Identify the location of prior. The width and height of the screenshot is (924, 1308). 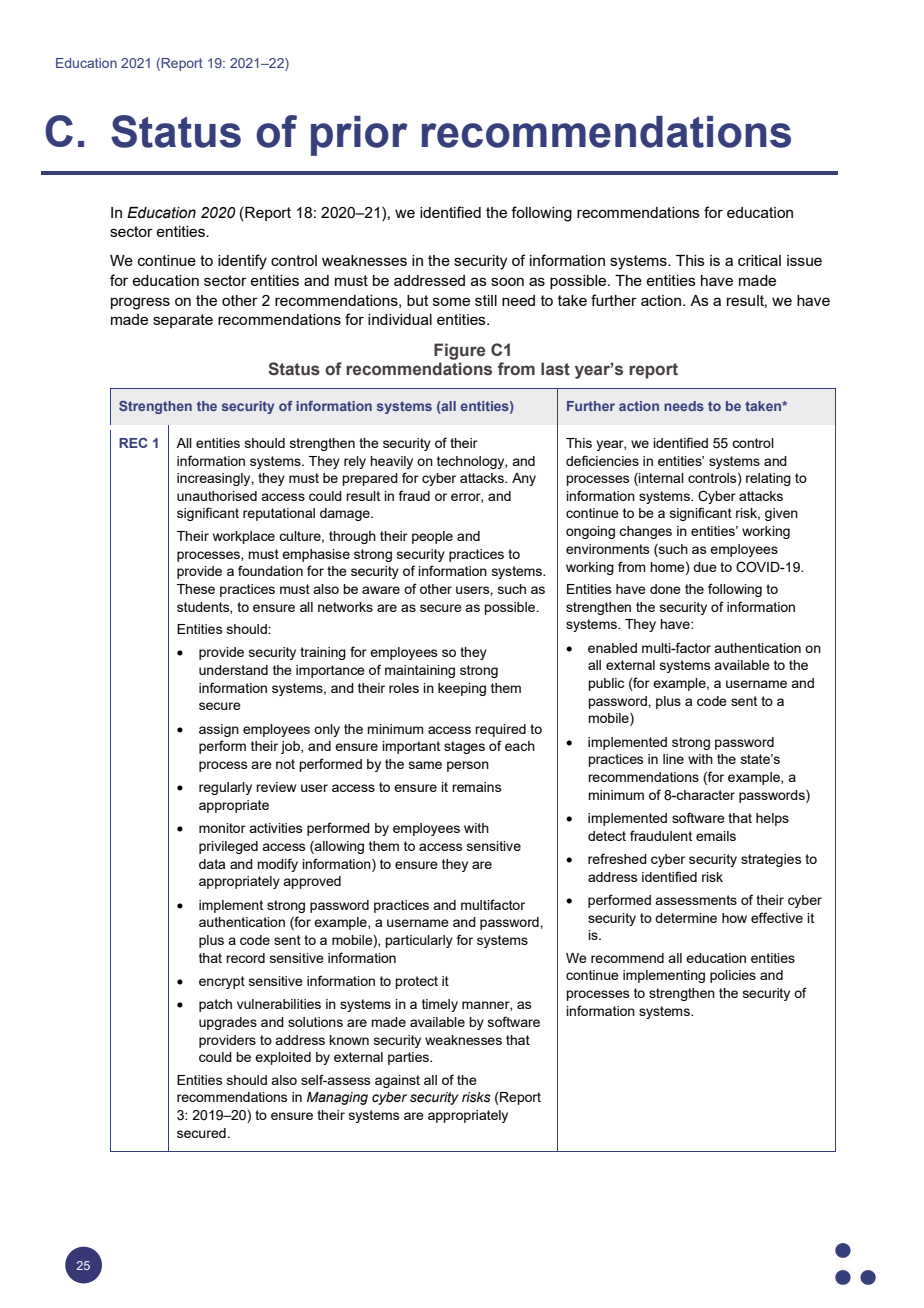
(359, 136).
